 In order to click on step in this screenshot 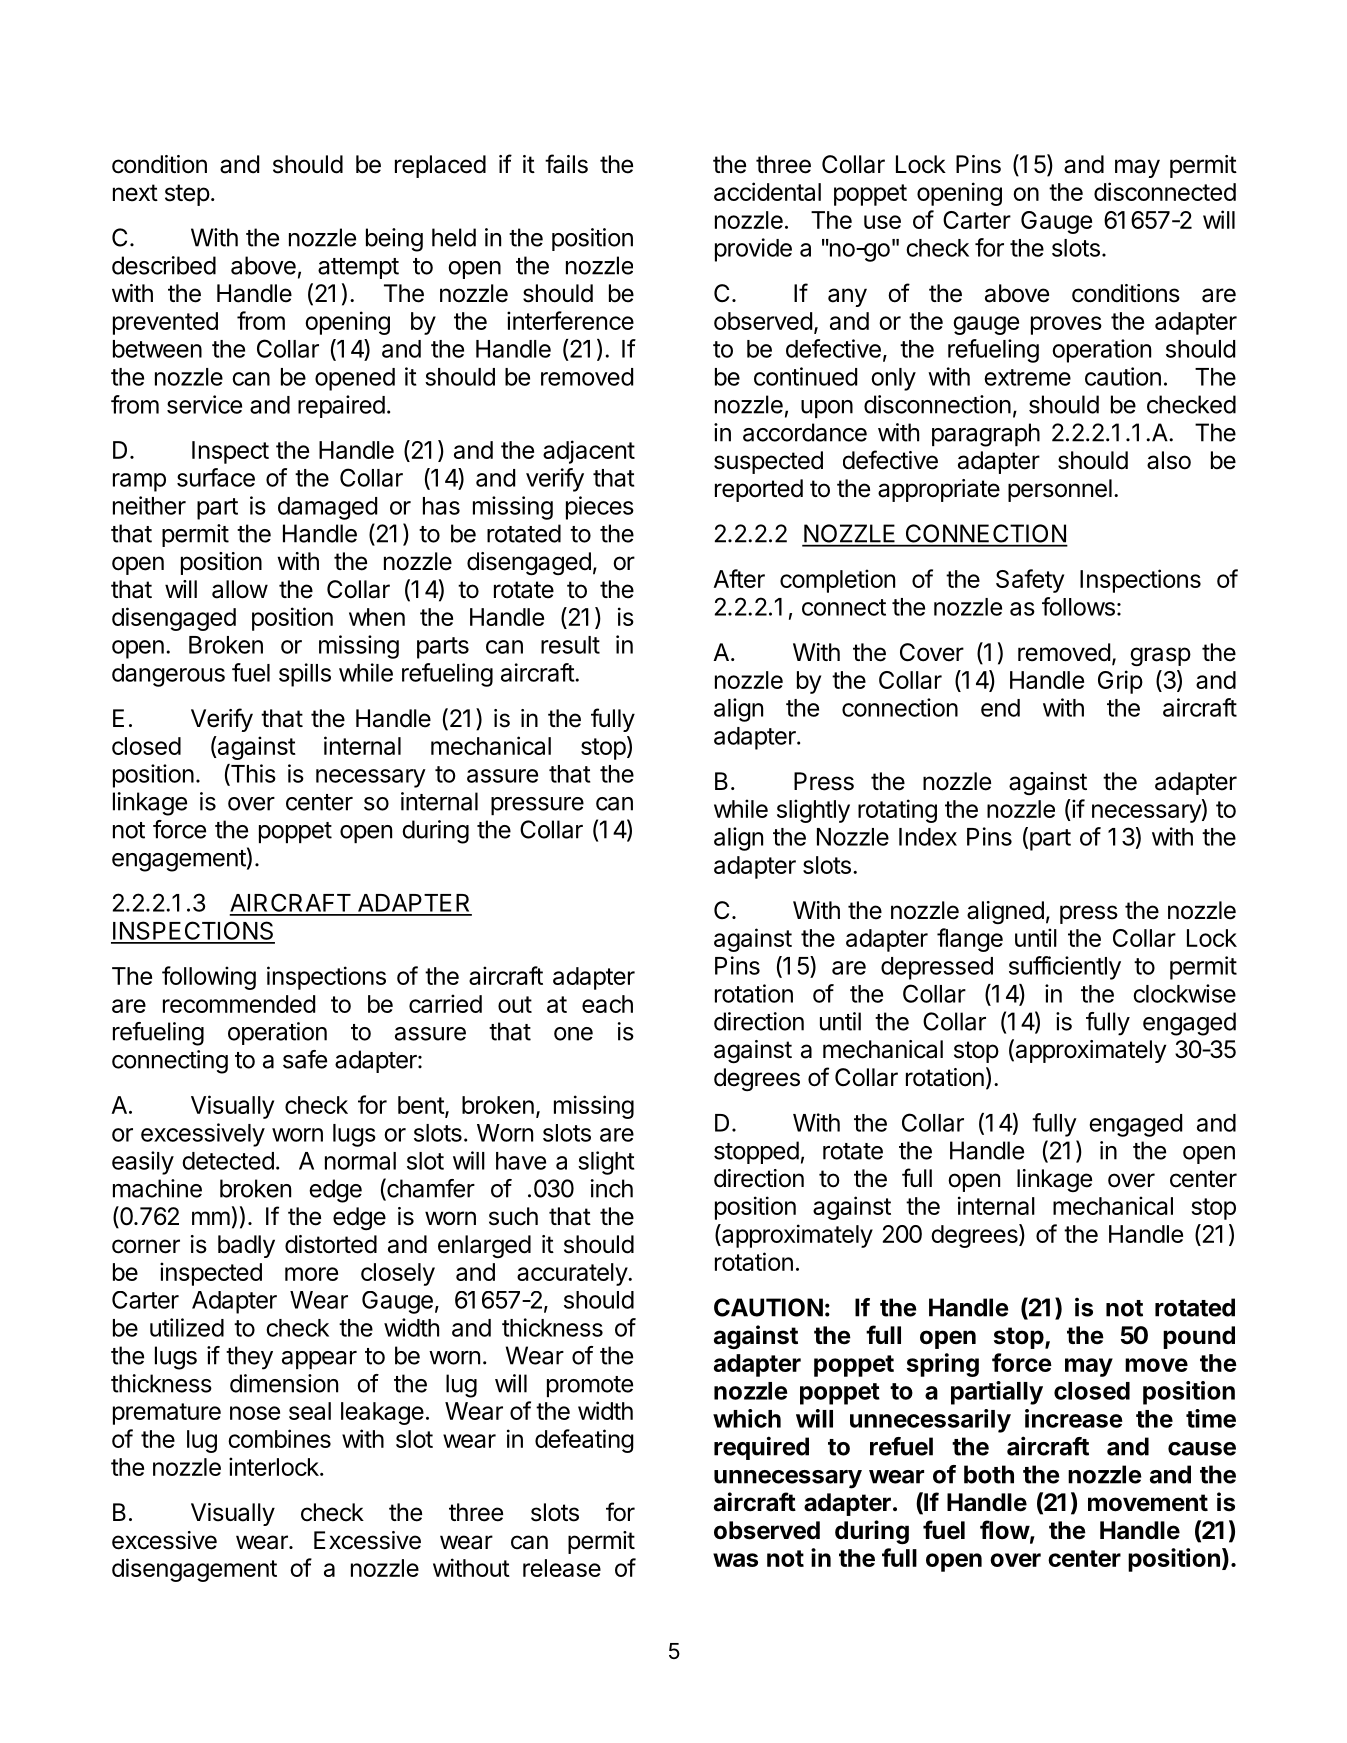, I will do `click(187, 195)`.
